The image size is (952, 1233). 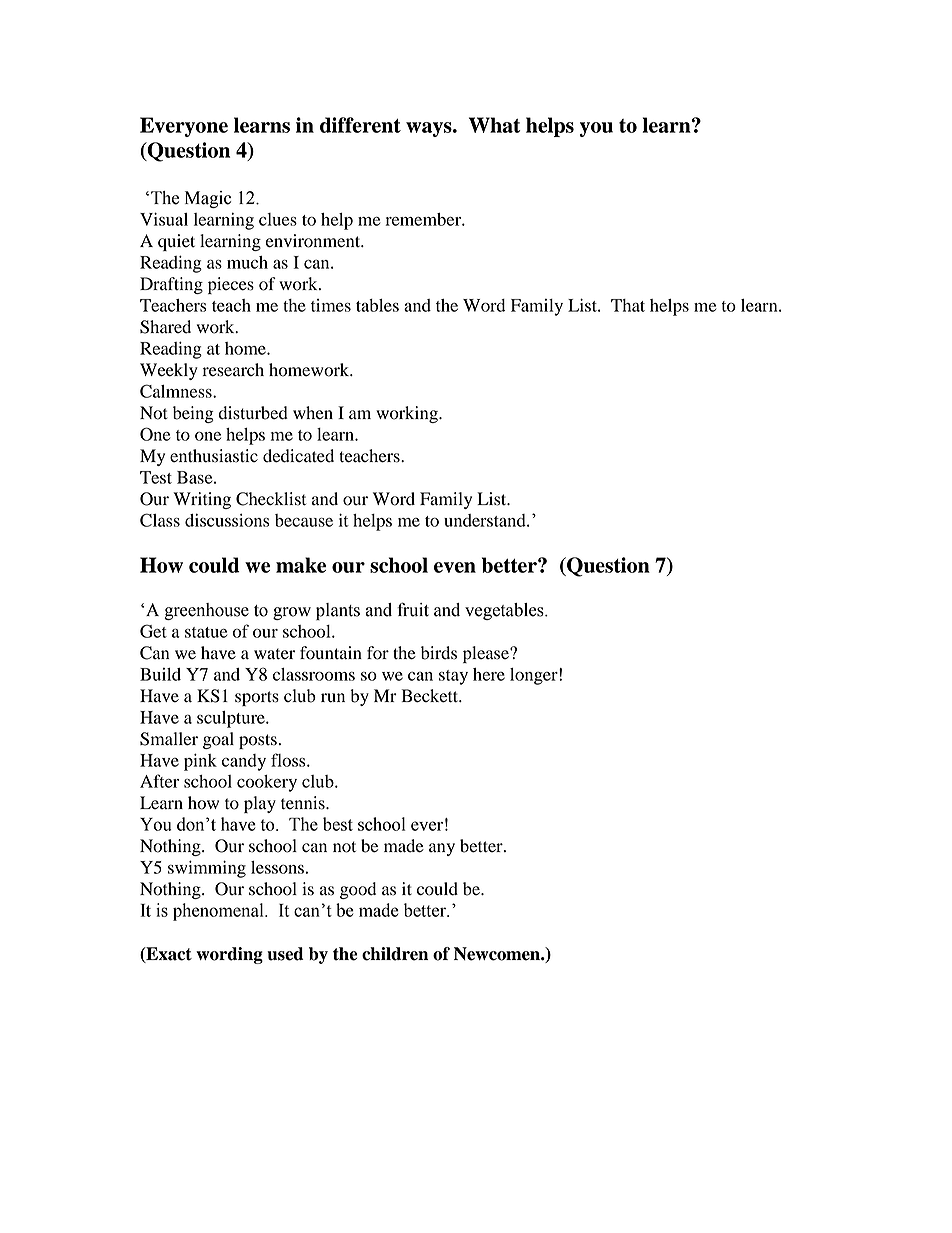 What do you see at coordinates (494, 125) in the page?
I see `What` at bounding box center [494, 125].
